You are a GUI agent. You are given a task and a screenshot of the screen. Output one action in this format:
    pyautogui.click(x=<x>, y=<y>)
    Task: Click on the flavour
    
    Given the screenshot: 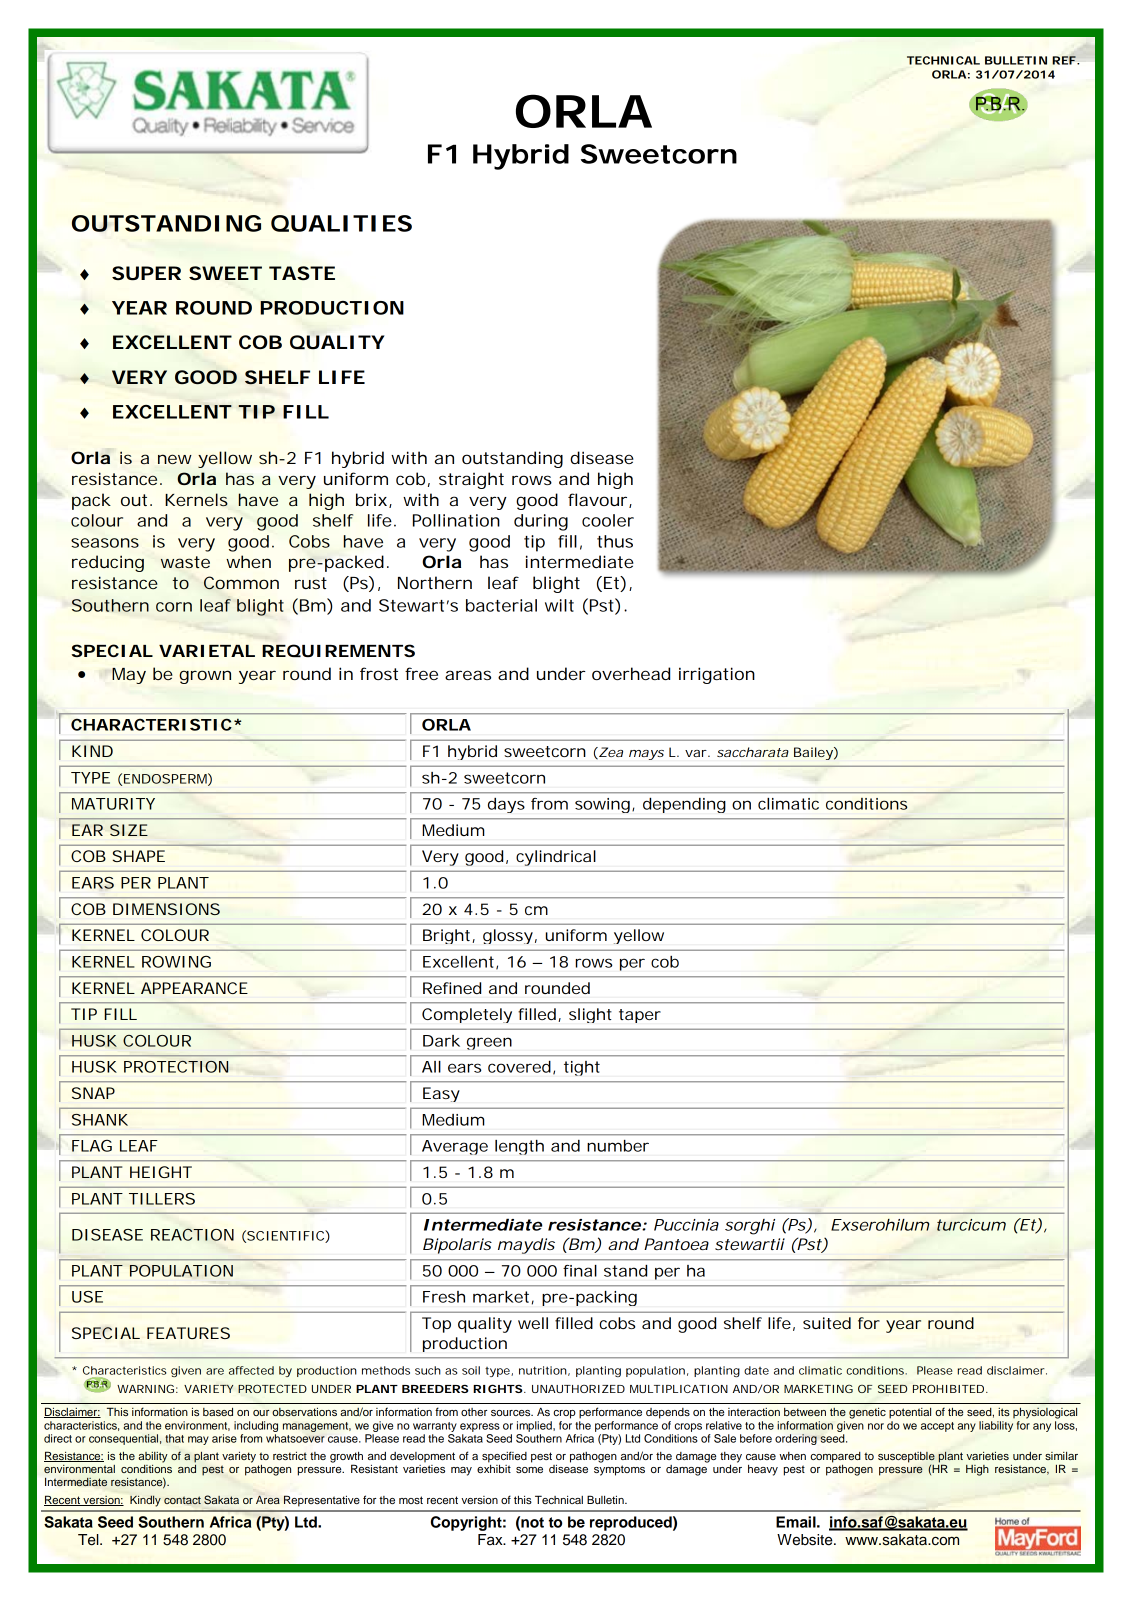 What is the action you would take?
    pyautogui.click(x=597, y=499)
